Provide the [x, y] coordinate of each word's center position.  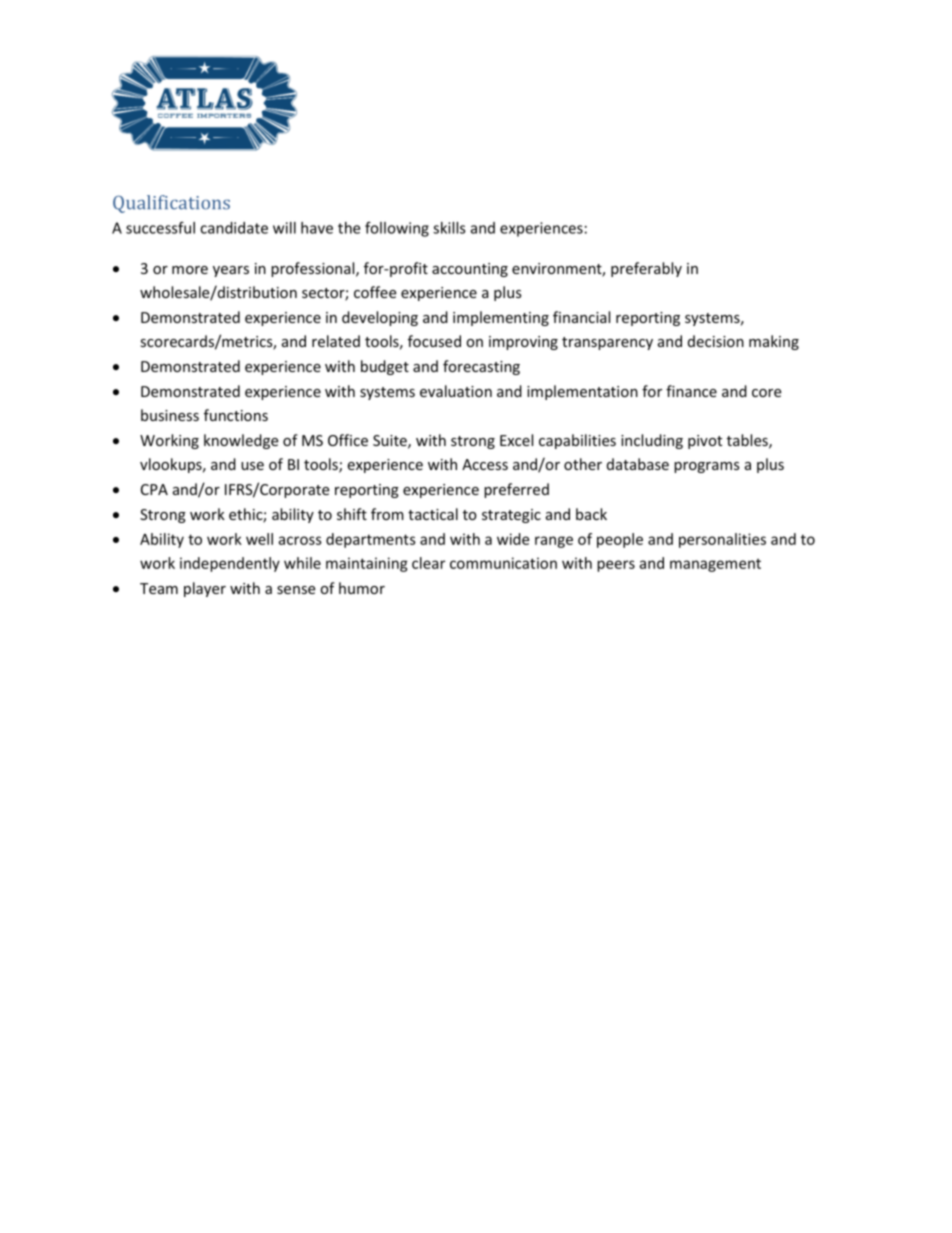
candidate [234, 228]
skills [449, 228]
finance [691, 391]
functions [236, 415]
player [205, 589]
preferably [646, 269]
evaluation [456, 391]
